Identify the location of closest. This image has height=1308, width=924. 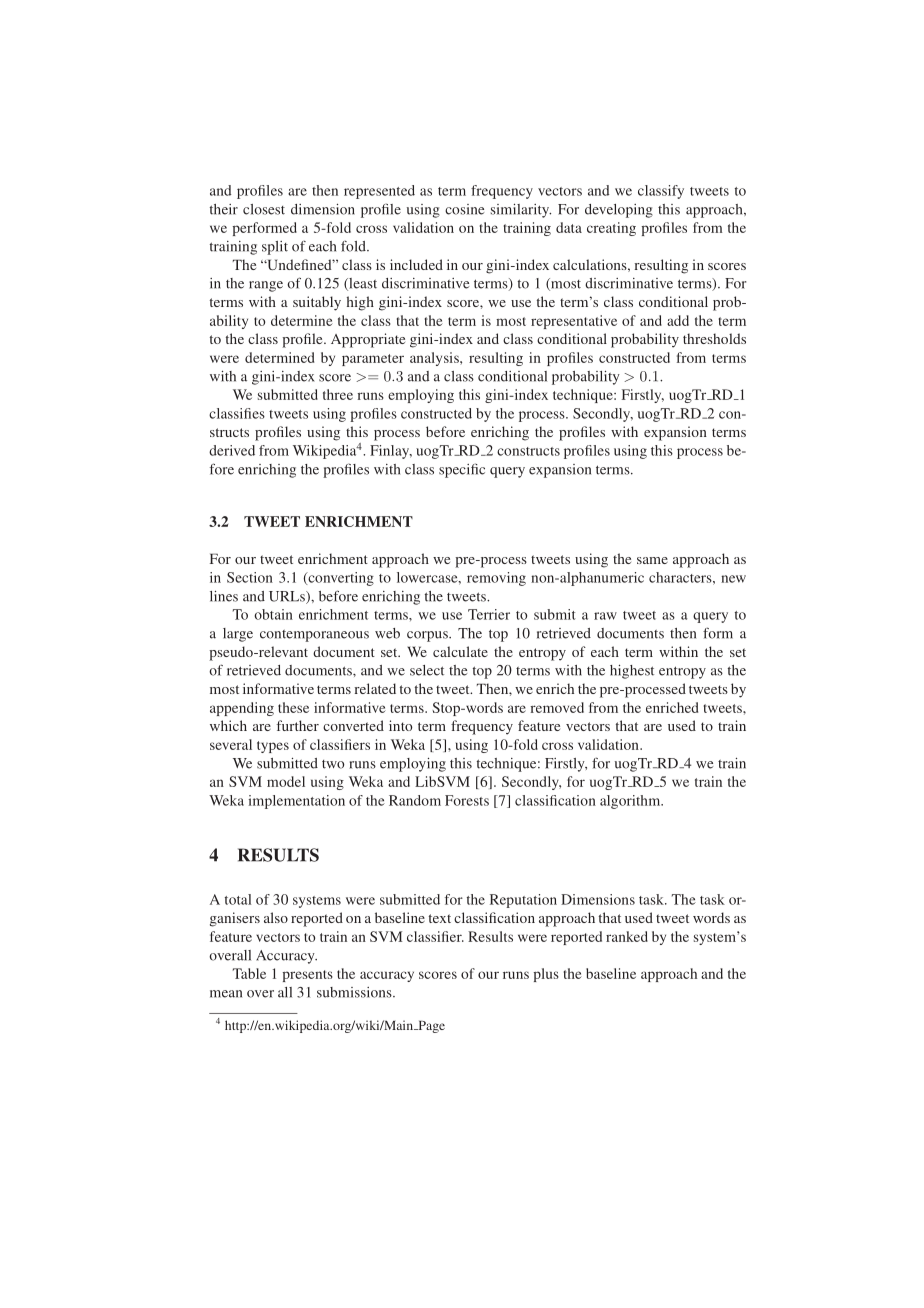
(264, 209).
